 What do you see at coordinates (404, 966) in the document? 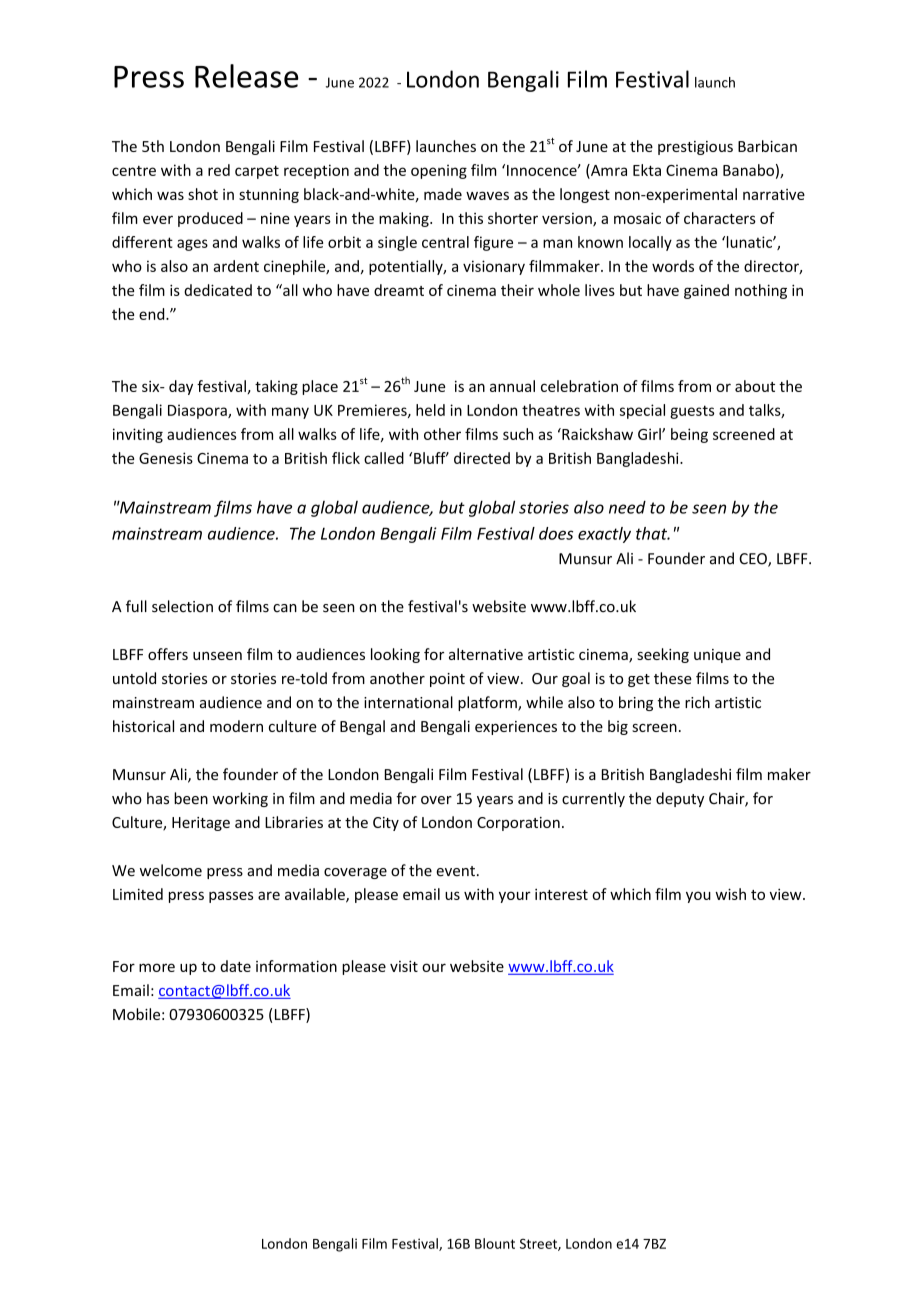
I see `visit` at bounding box center [404, 966].
